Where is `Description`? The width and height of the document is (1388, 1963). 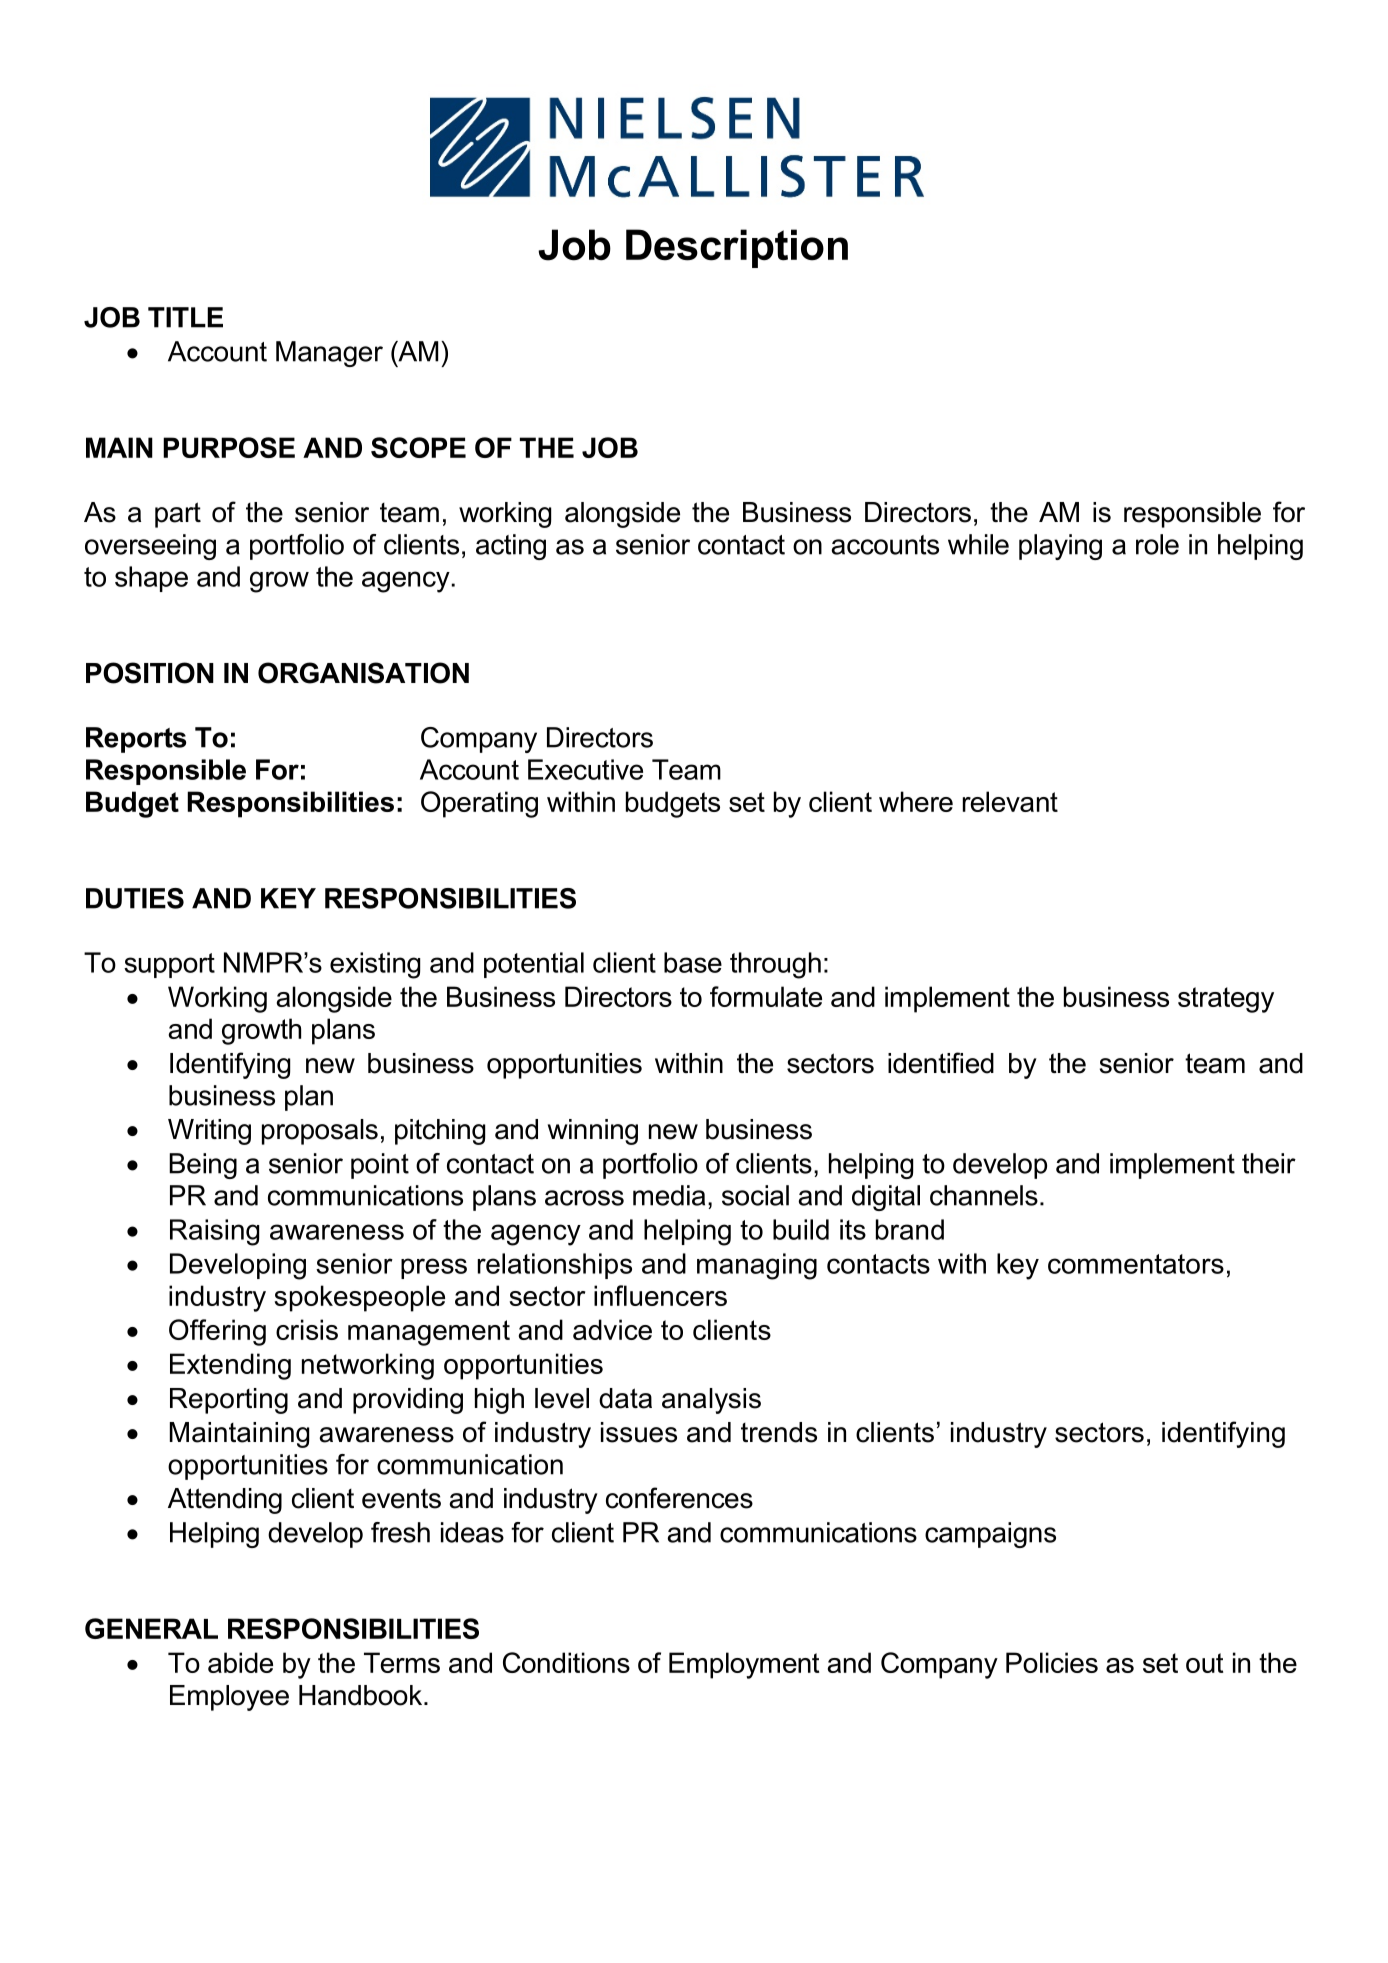
Description is located at coordinates (737, 248).
